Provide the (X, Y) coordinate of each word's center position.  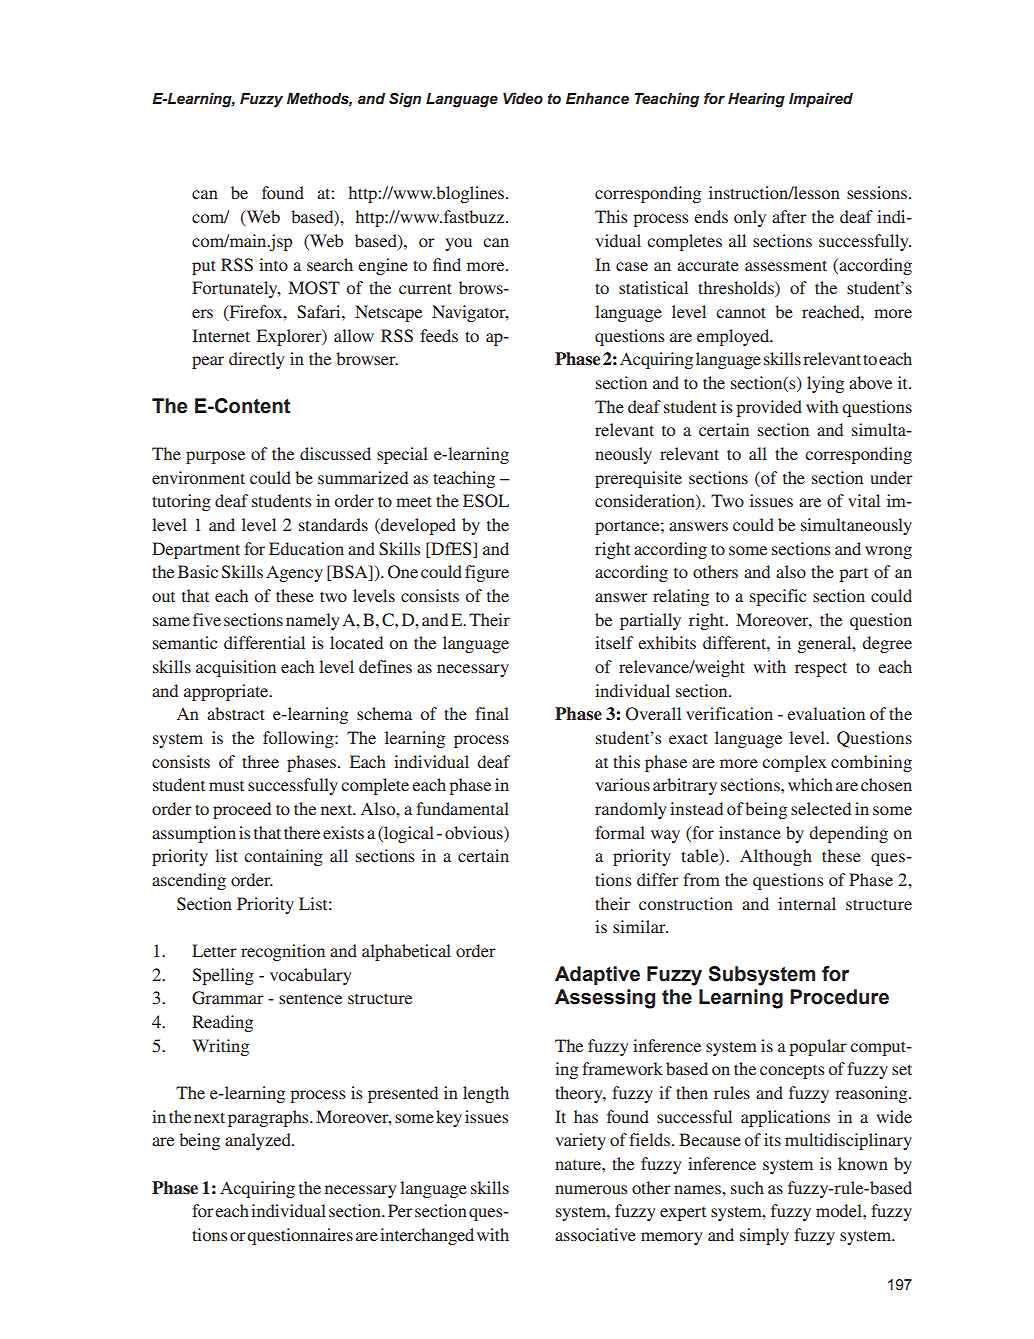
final (492, 713)
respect (821, 669)
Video (523, 98)
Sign (405, 100)
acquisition (236, 668)
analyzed (259, 1141)
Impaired (821, 100)
